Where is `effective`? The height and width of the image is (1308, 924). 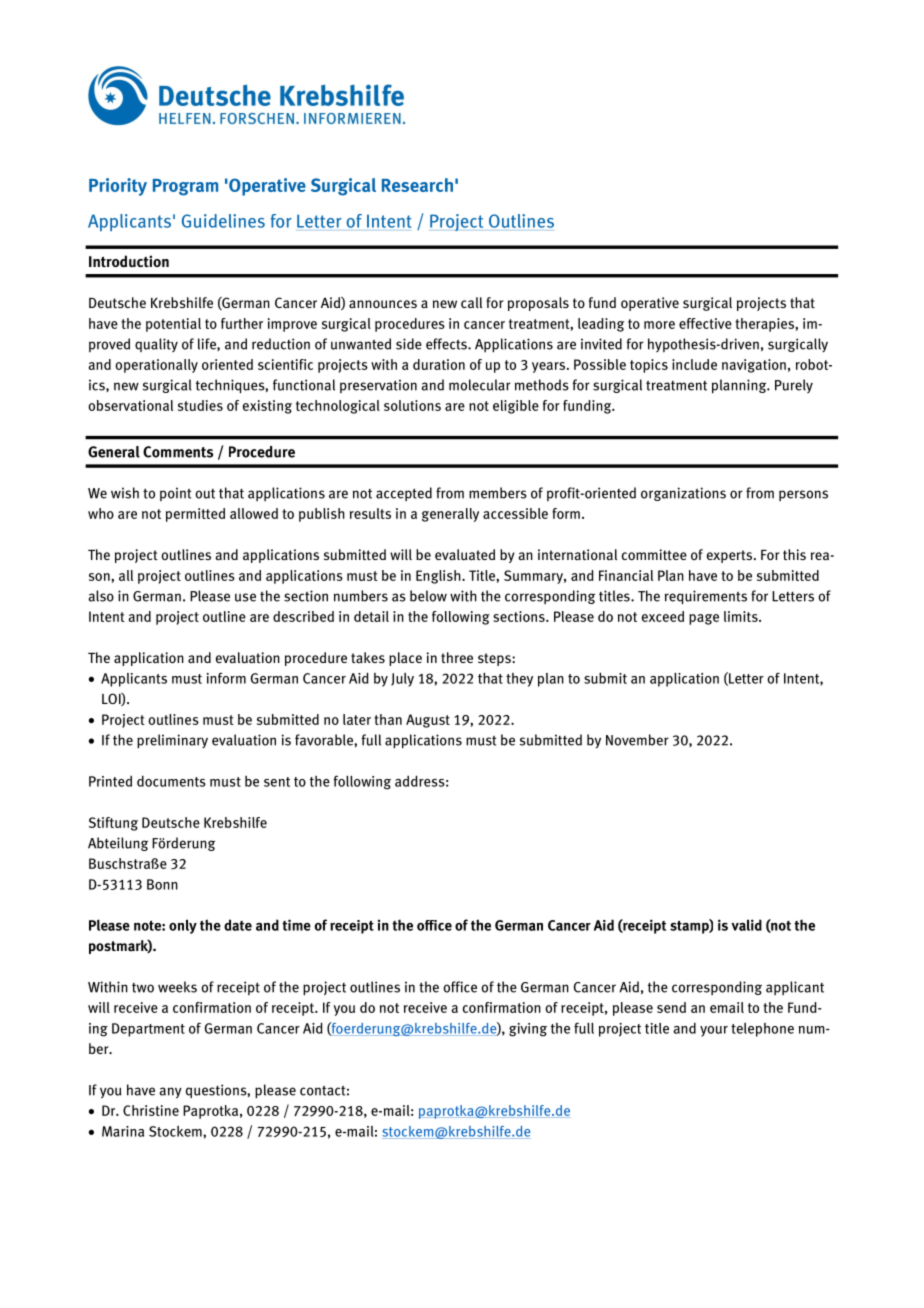
effective is located at coordinates (705, 323).
